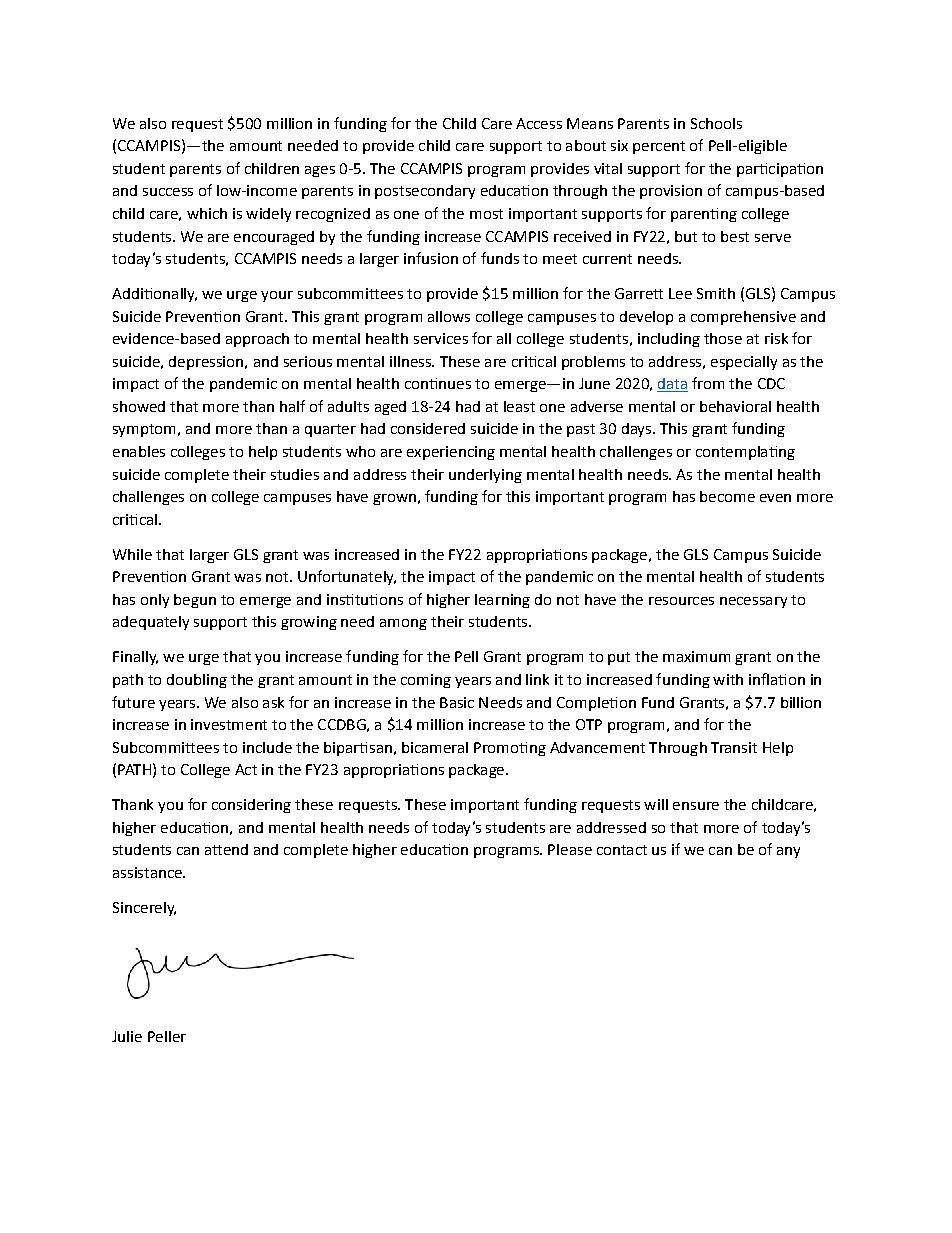  Describe the element at coordinates (195, 601) in the screenshot. I see `begun` at that location.
